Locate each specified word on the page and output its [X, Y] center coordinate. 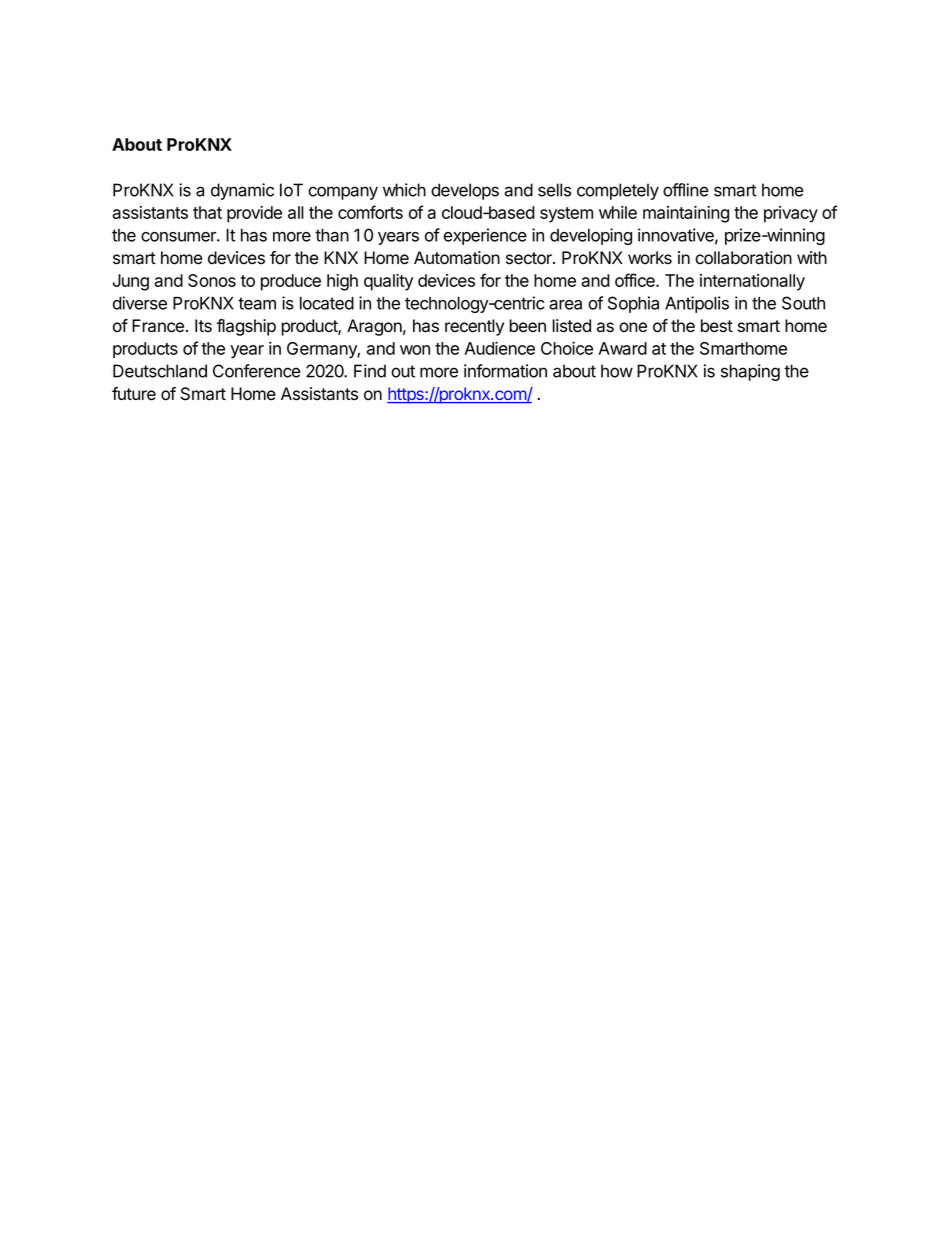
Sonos [212, 280]
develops [465, 191]
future [134, 394]
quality [388, 282]
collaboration [743, 258]
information [505, 371]
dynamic [242, 191]
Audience [499, 348]
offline [686, 190]
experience [485, 236]
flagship [246, 327]
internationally [752, 282]
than [332, 235]
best [717, 326]
